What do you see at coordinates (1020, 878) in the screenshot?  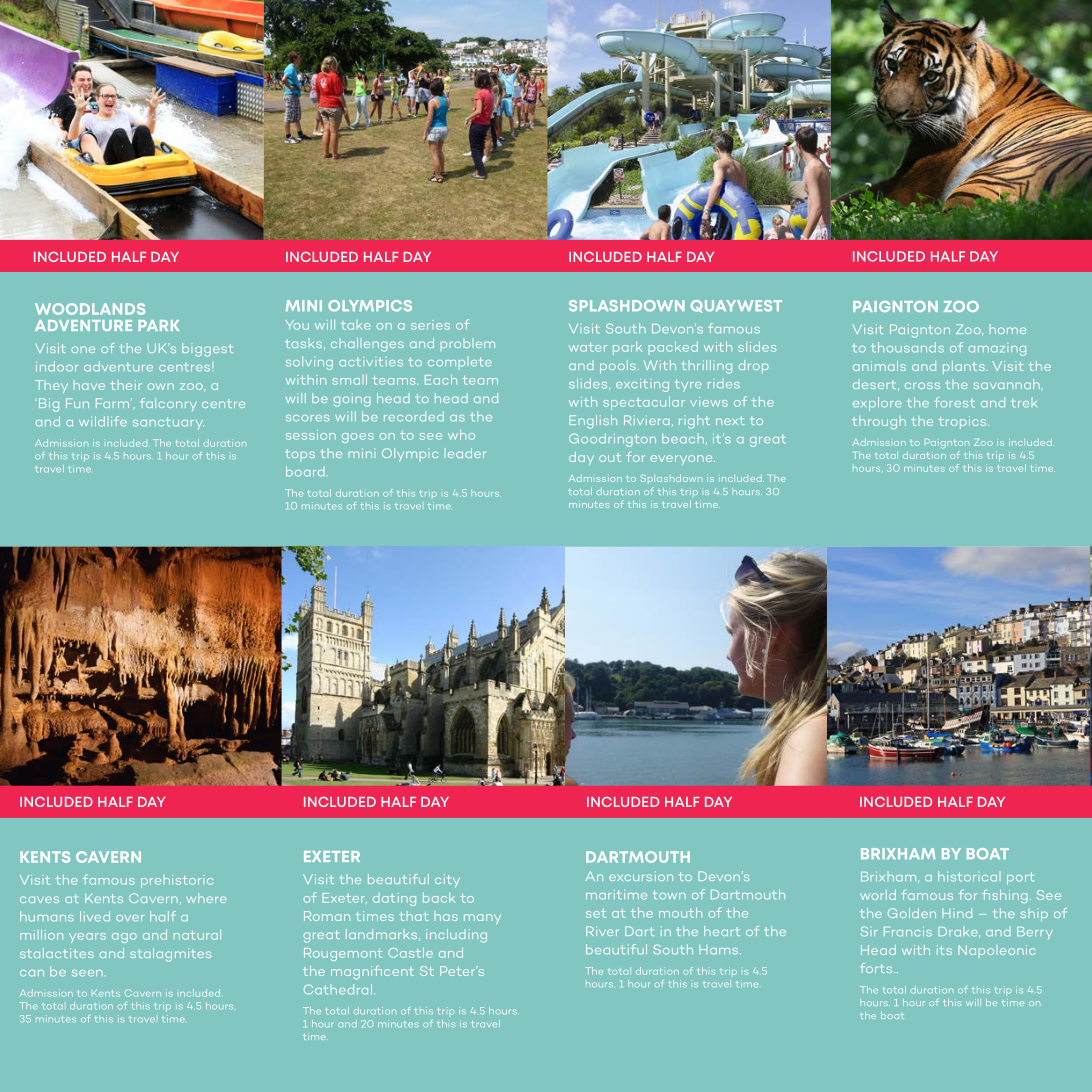 I see `port` at bounding box center [1020, 878].
